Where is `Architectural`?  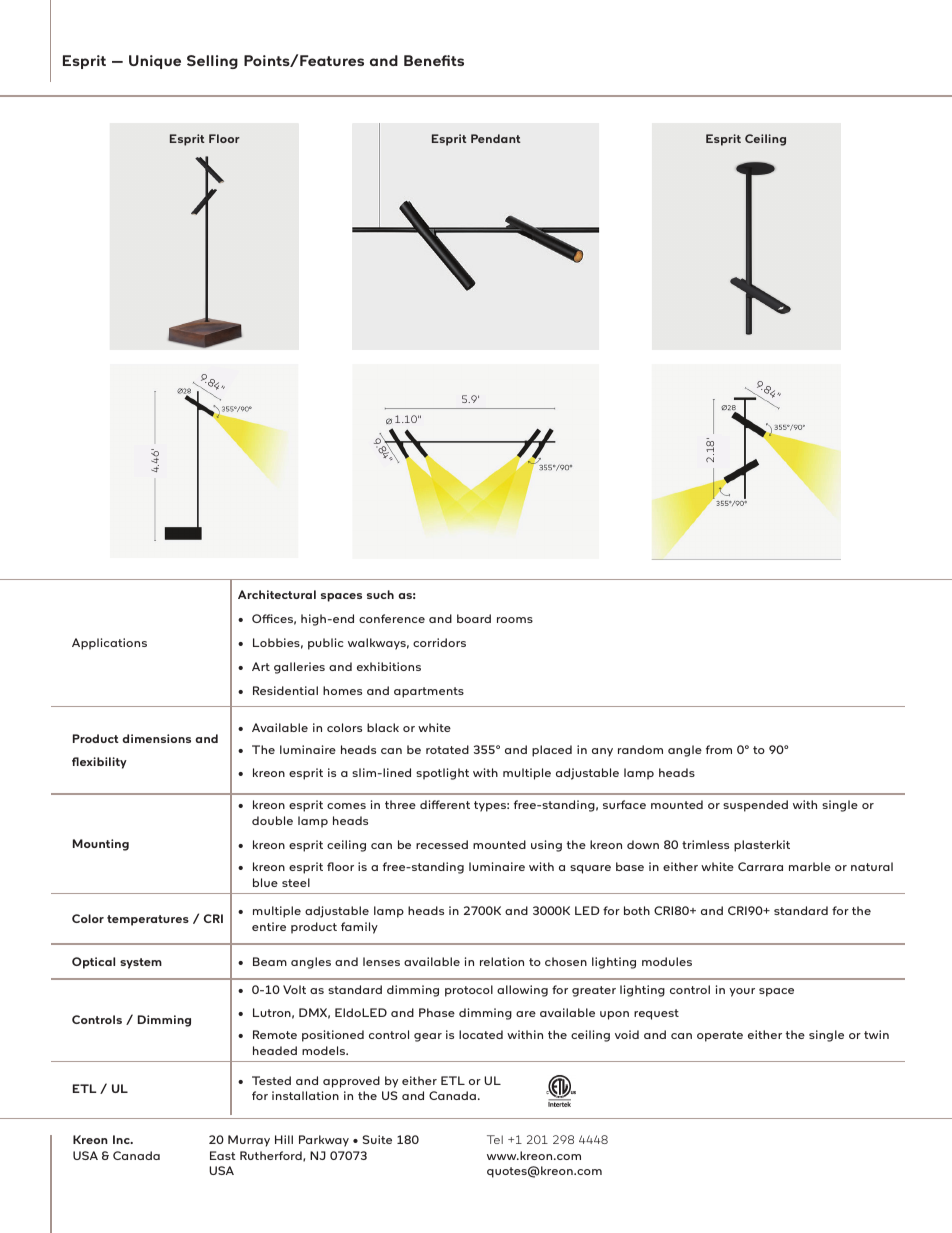
Architectural is located at coordinates (277, 594).
